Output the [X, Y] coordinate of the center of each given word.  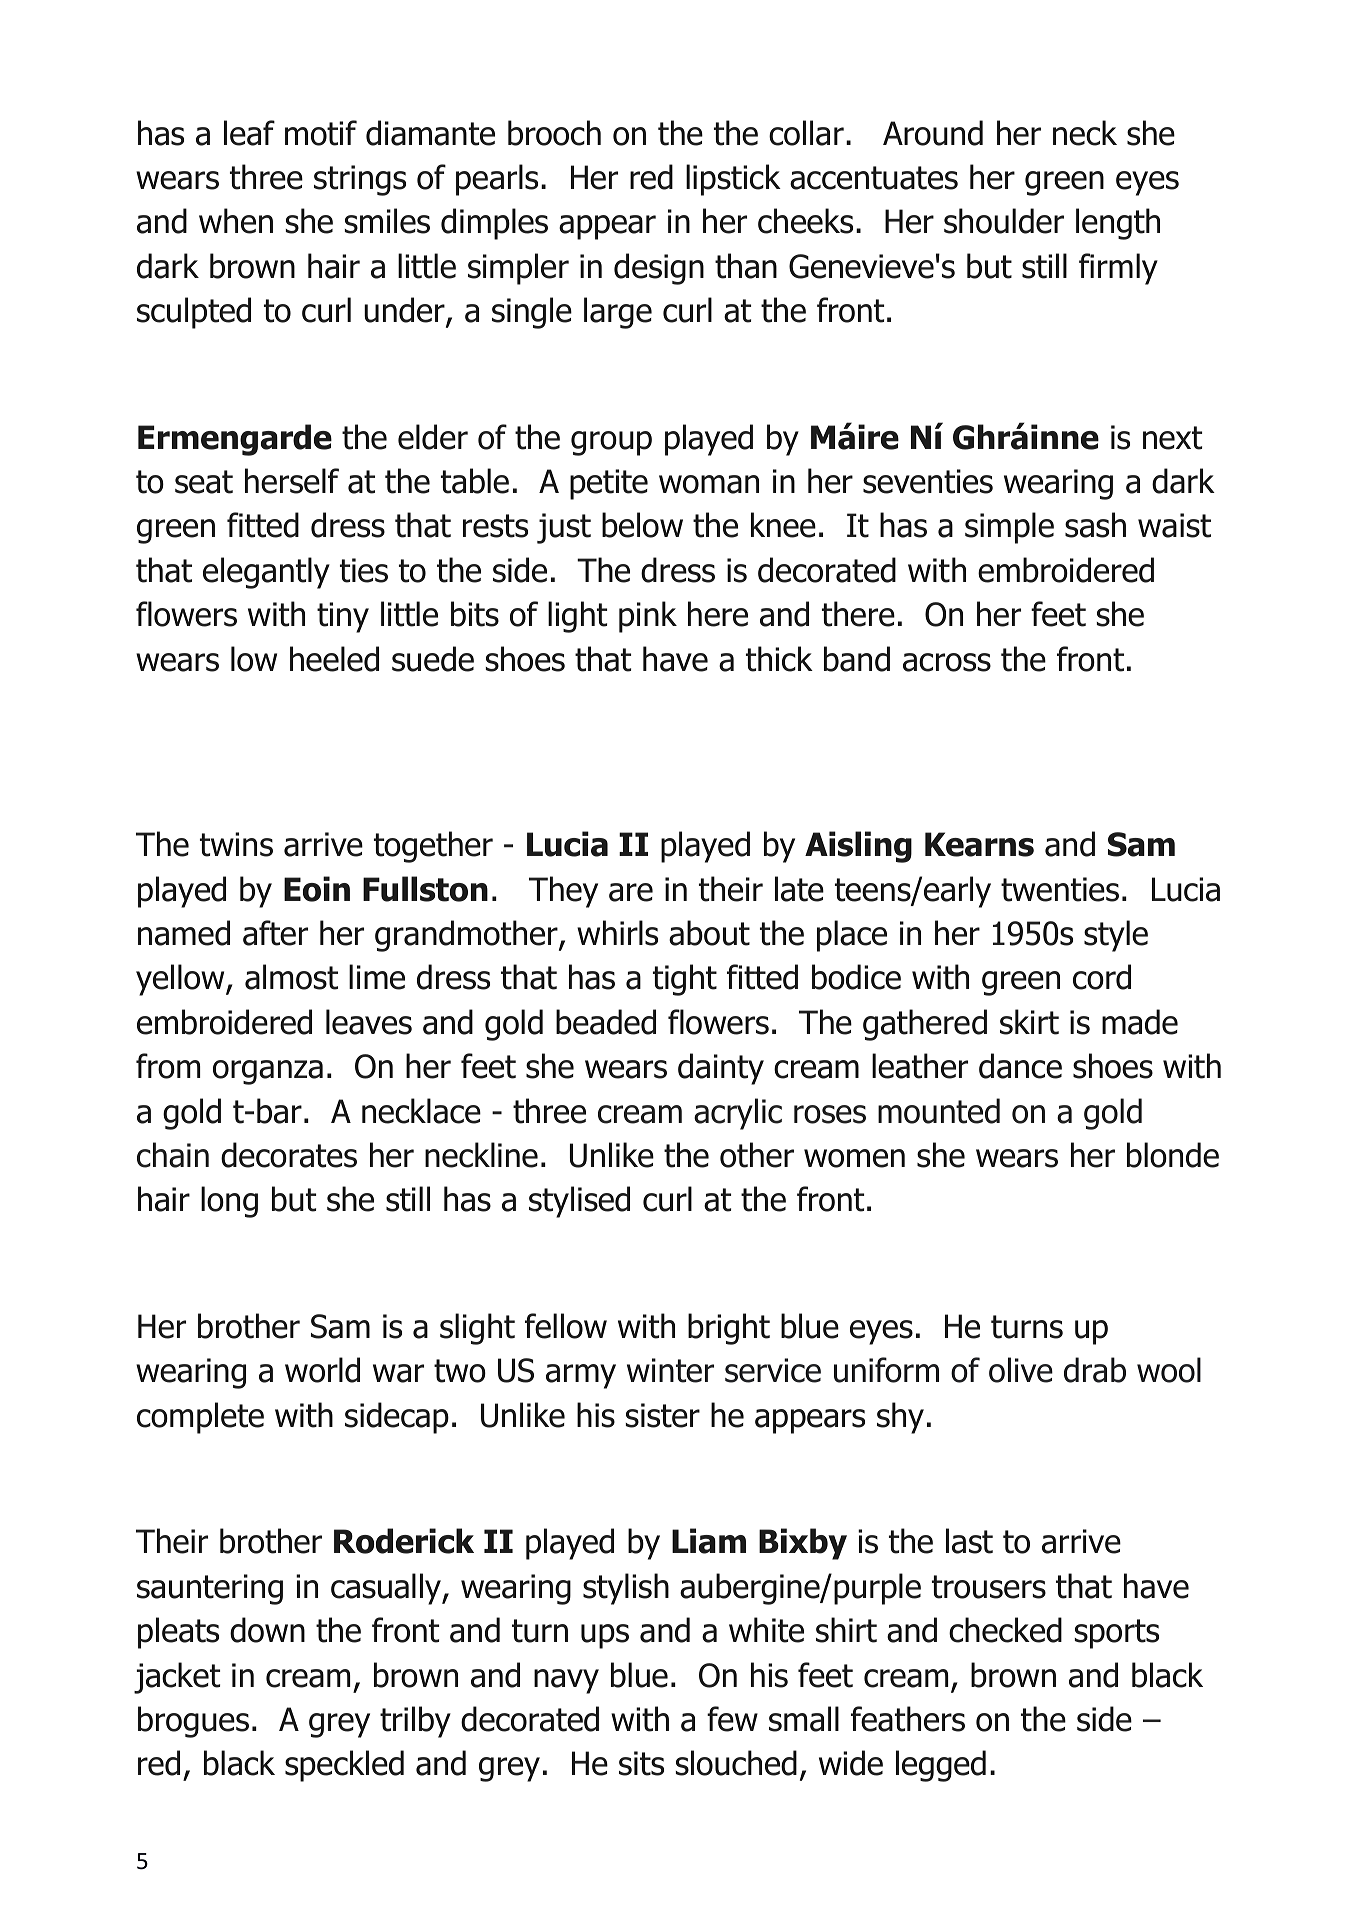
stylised [579, 1202]
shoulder [1004, 221]
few [732, 1719]
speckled [344, 1766]
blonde [1173, 1155]
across [947, 662]
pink [648, 617]
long [229, 1202]
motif [321, 133]
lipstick [733, 180]
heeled [334, 659]
